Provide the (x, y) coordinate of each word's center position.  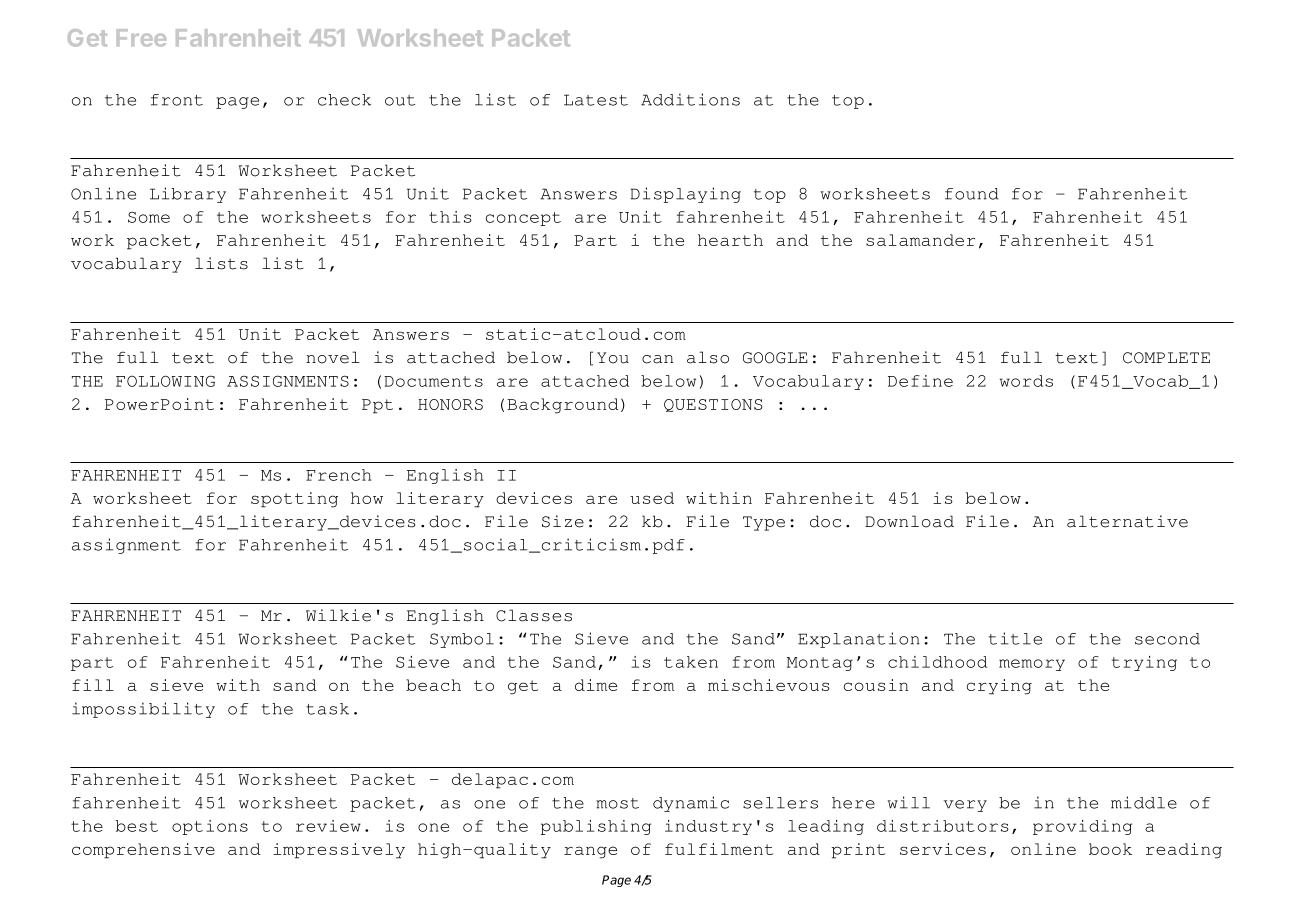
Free (141, 38)
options (210, 827)
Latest (596, 100)
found (972, 194)
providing (1082, 827)
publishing (596, 827)
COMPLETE (1166, 358)
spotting (294, 500)
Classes (534, 615)
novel (333, 357)
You (613, 358)
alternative (1127, 521)
